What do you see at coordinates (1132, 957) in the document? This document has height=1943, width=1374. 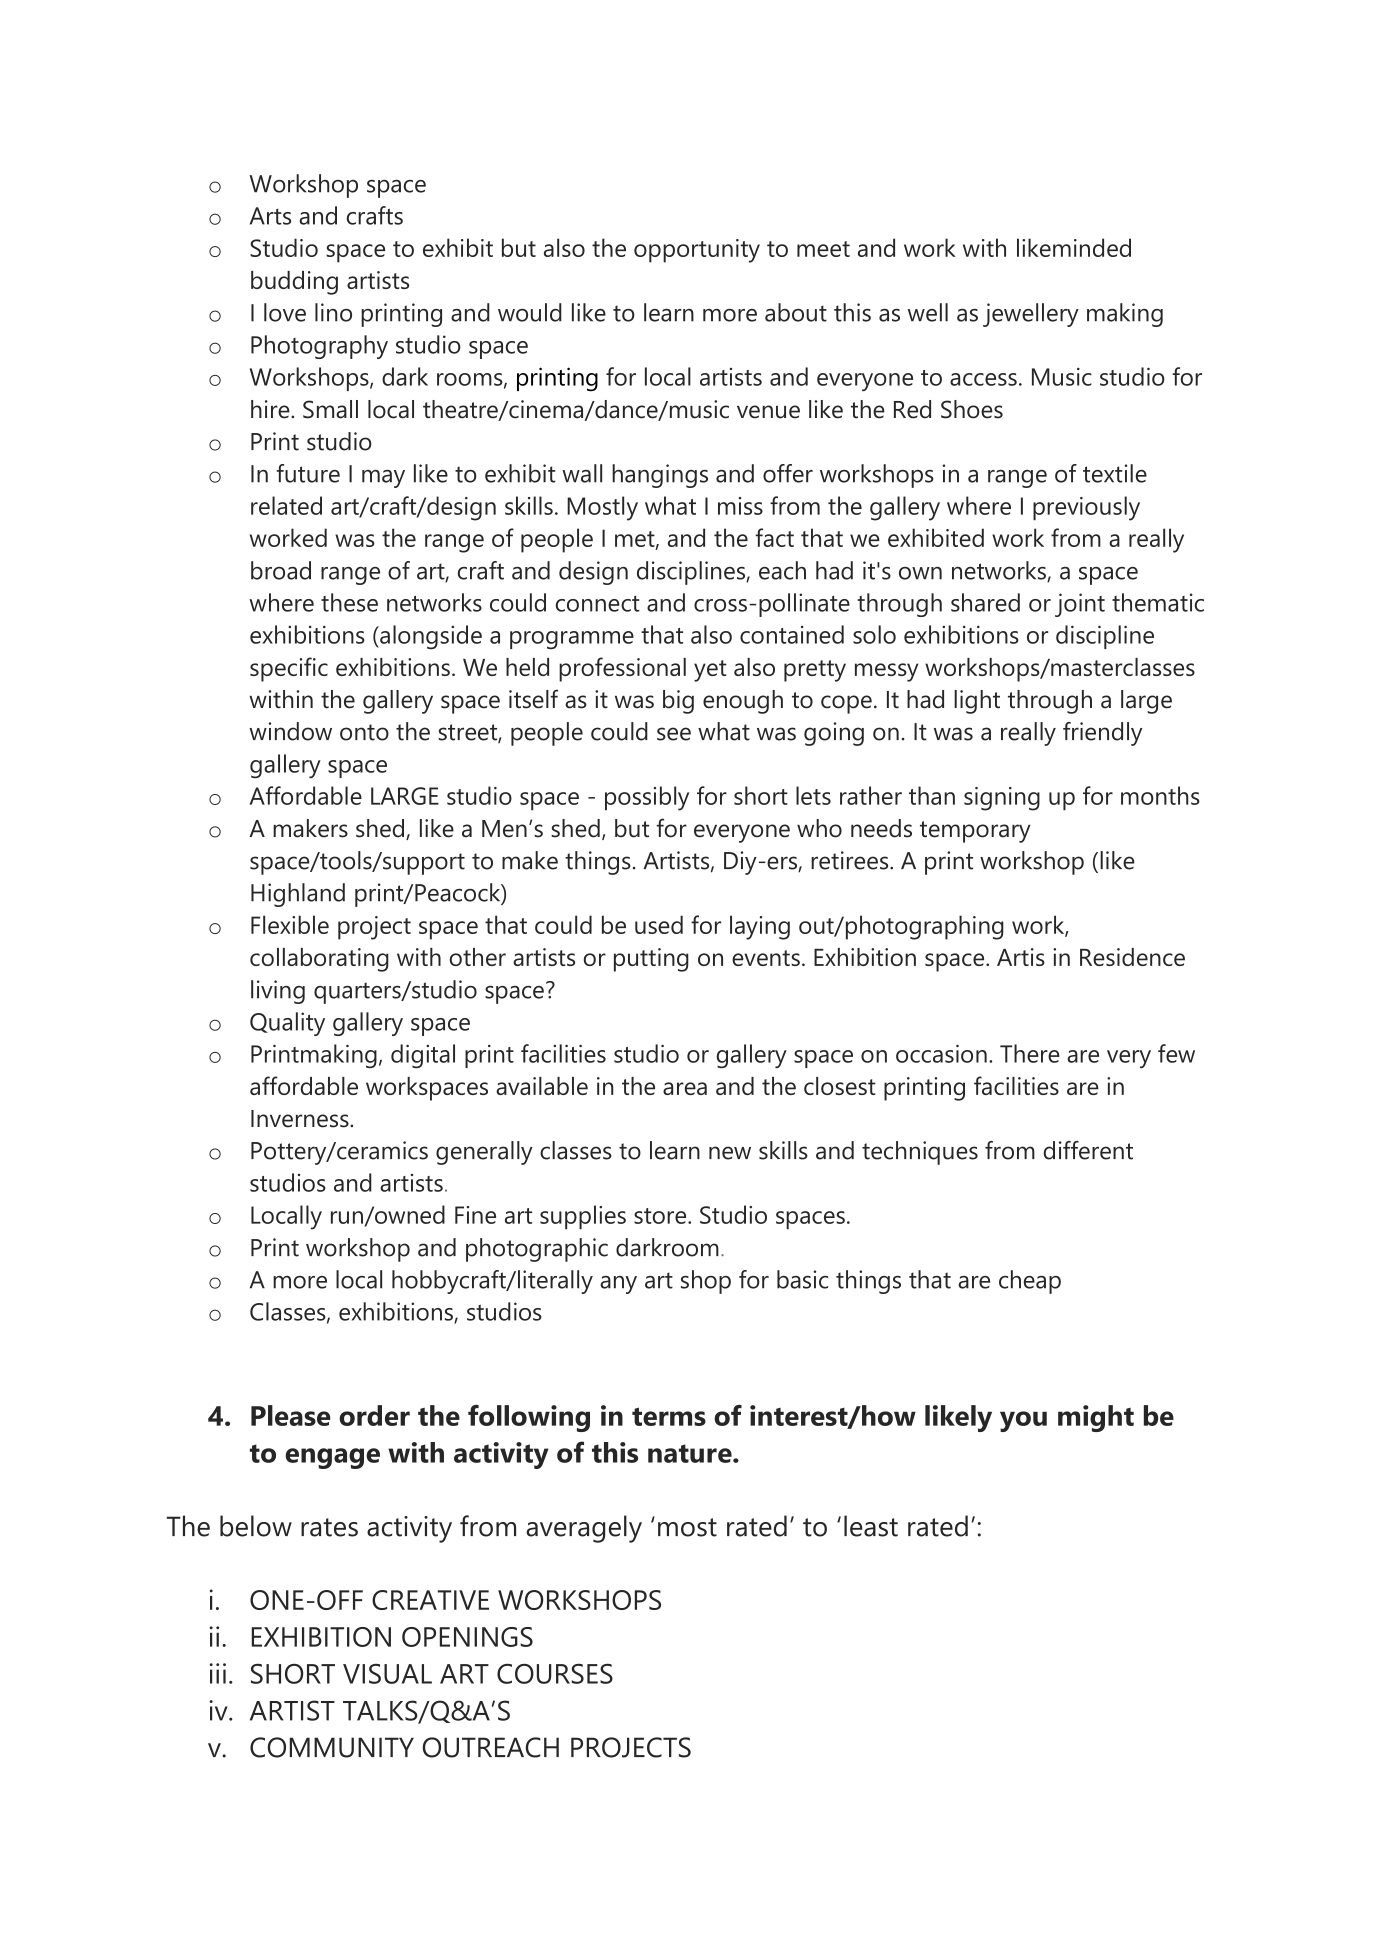 I see `Residence` at bounding box center [1132, 957].
